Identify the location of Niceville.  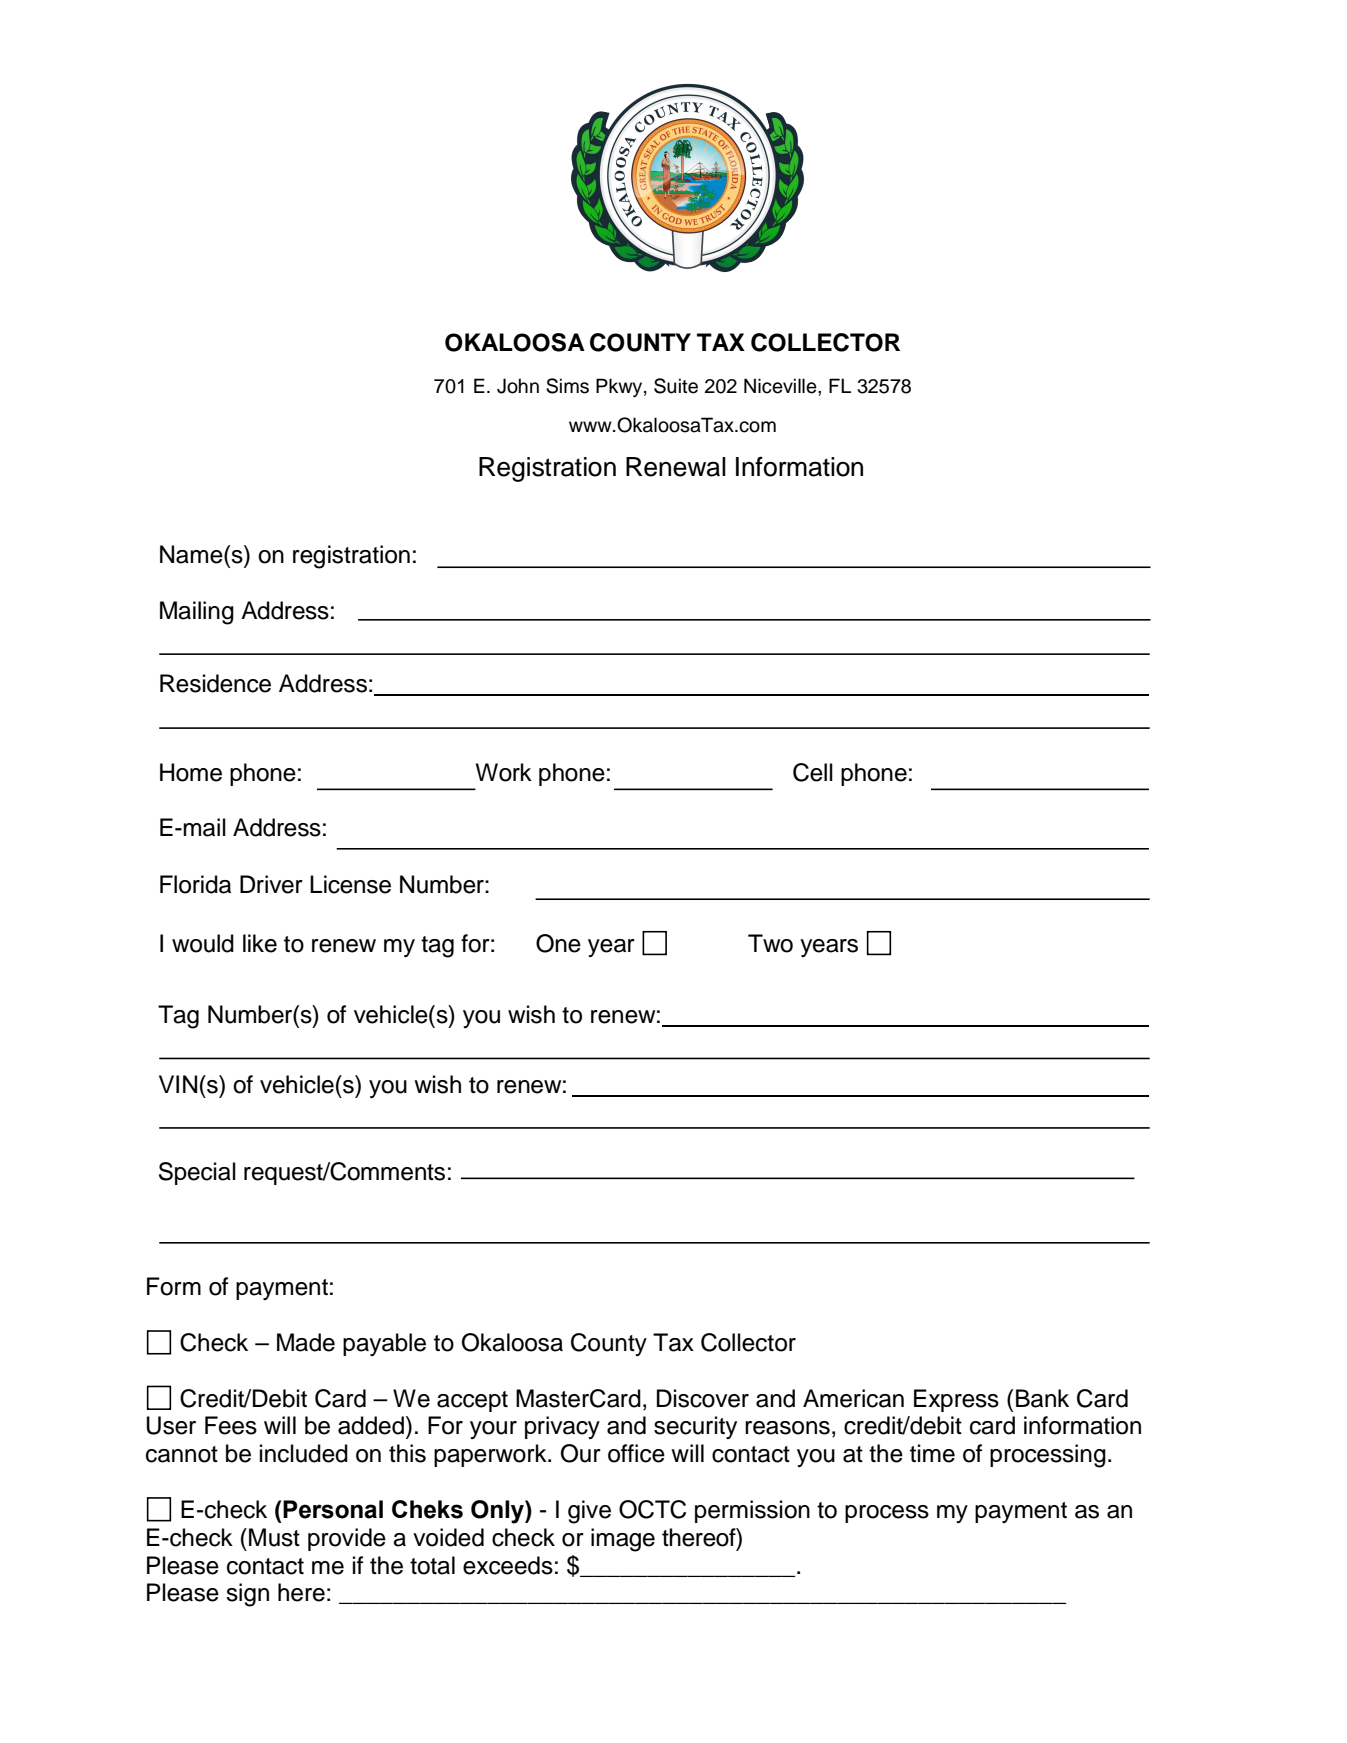
(781, 386).
